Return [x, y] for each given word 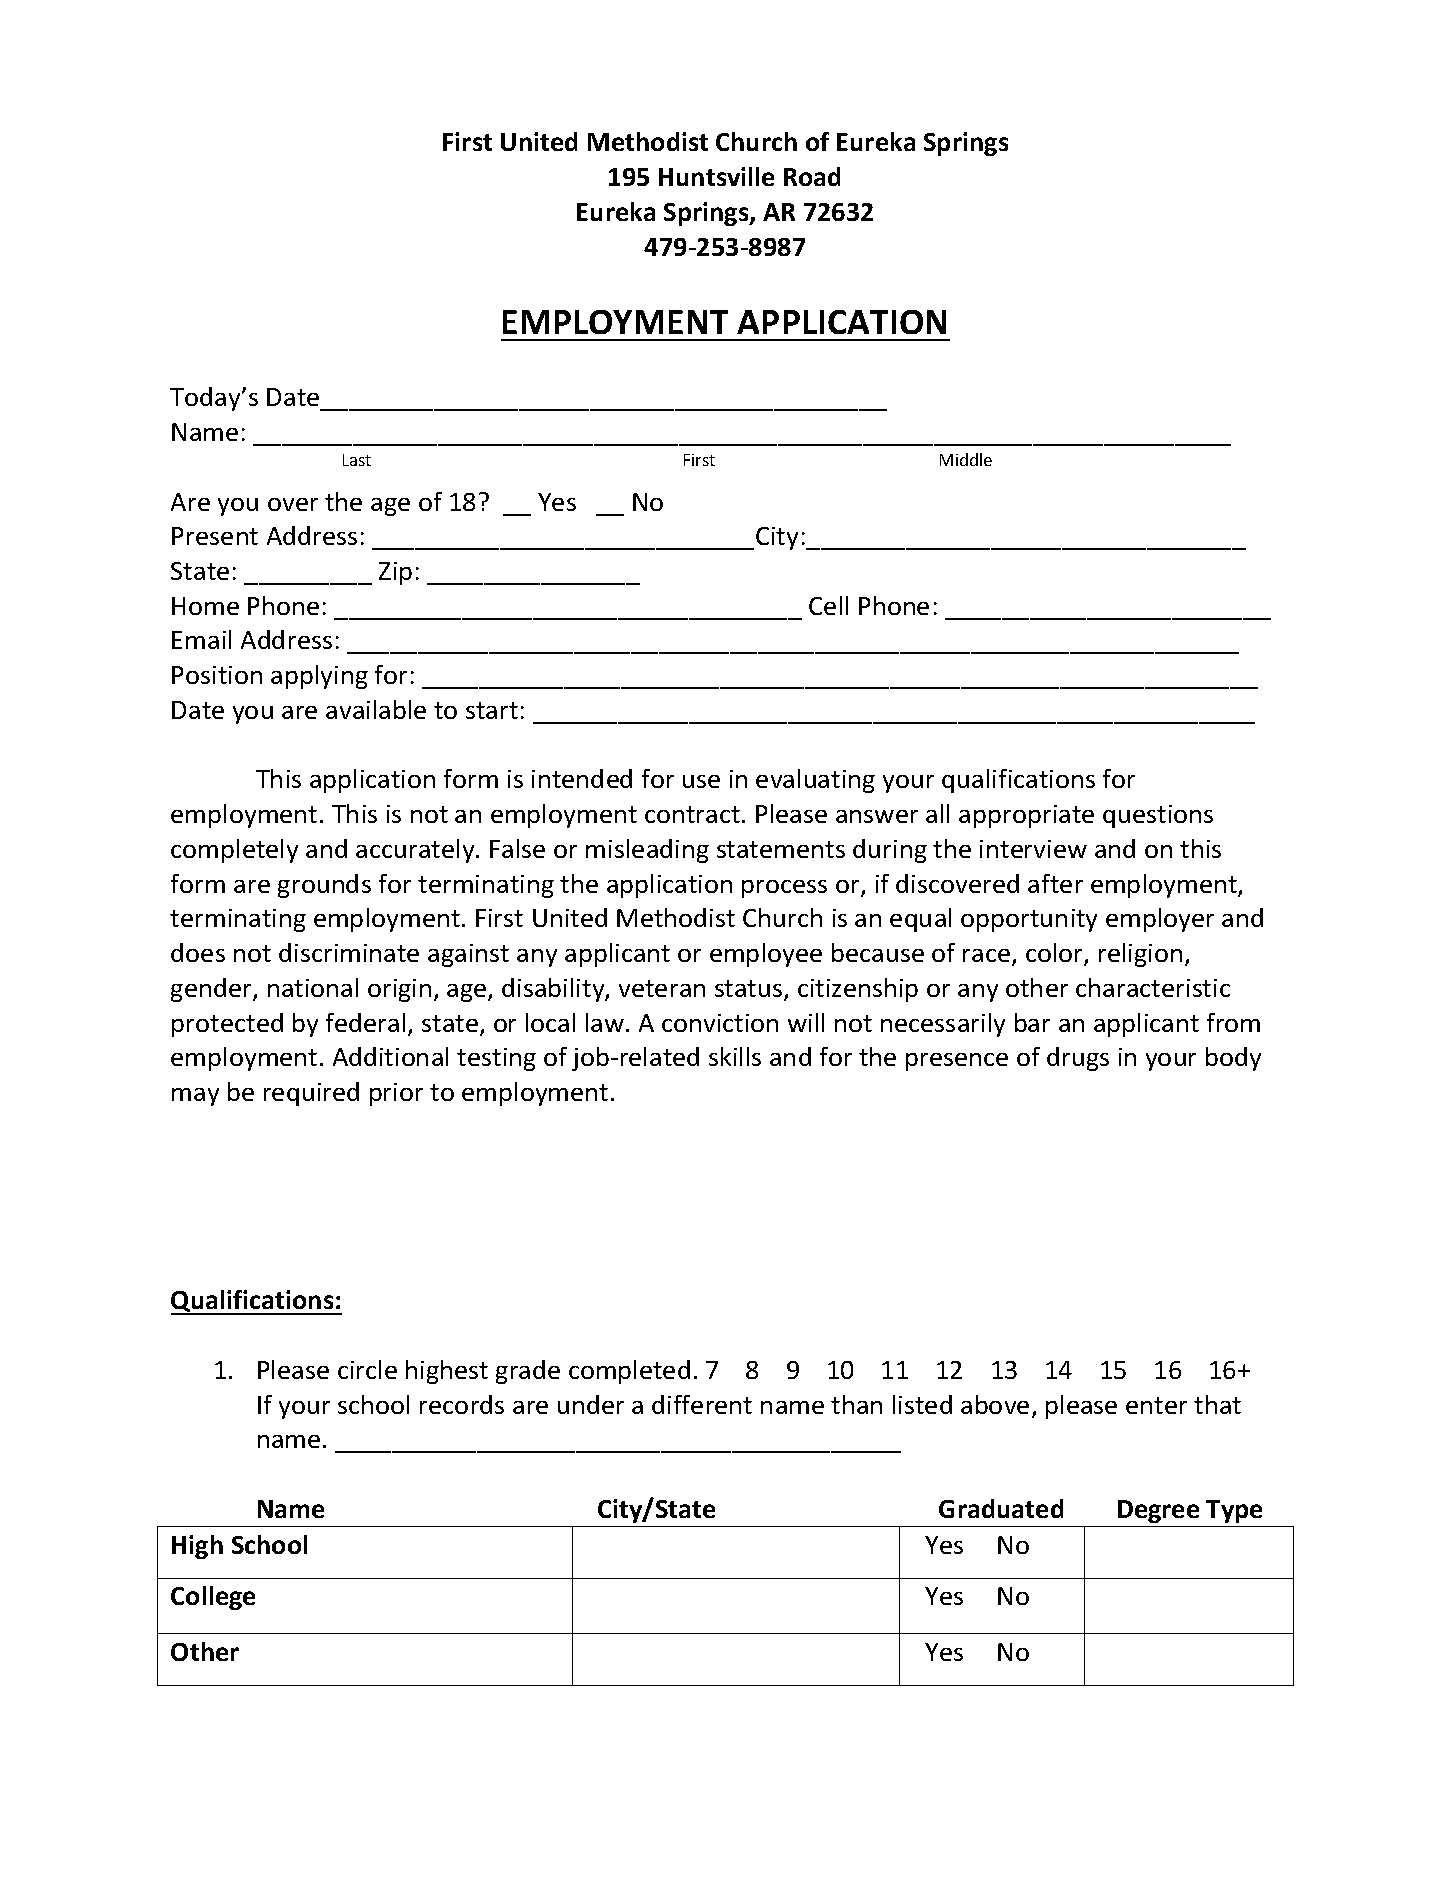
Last [357, 460]
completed [629, 1372]
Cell [828, 605]
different [702, 1404]
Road [812, 176]
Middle [966, 459]
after [1055, 883]
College [213, 1598]
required [311, 1094]
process [784, 889]
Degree [1158, 1511]
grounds [324, 886]
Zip [395, 573]
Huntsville [716, 176]
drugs [1078, 1059]
